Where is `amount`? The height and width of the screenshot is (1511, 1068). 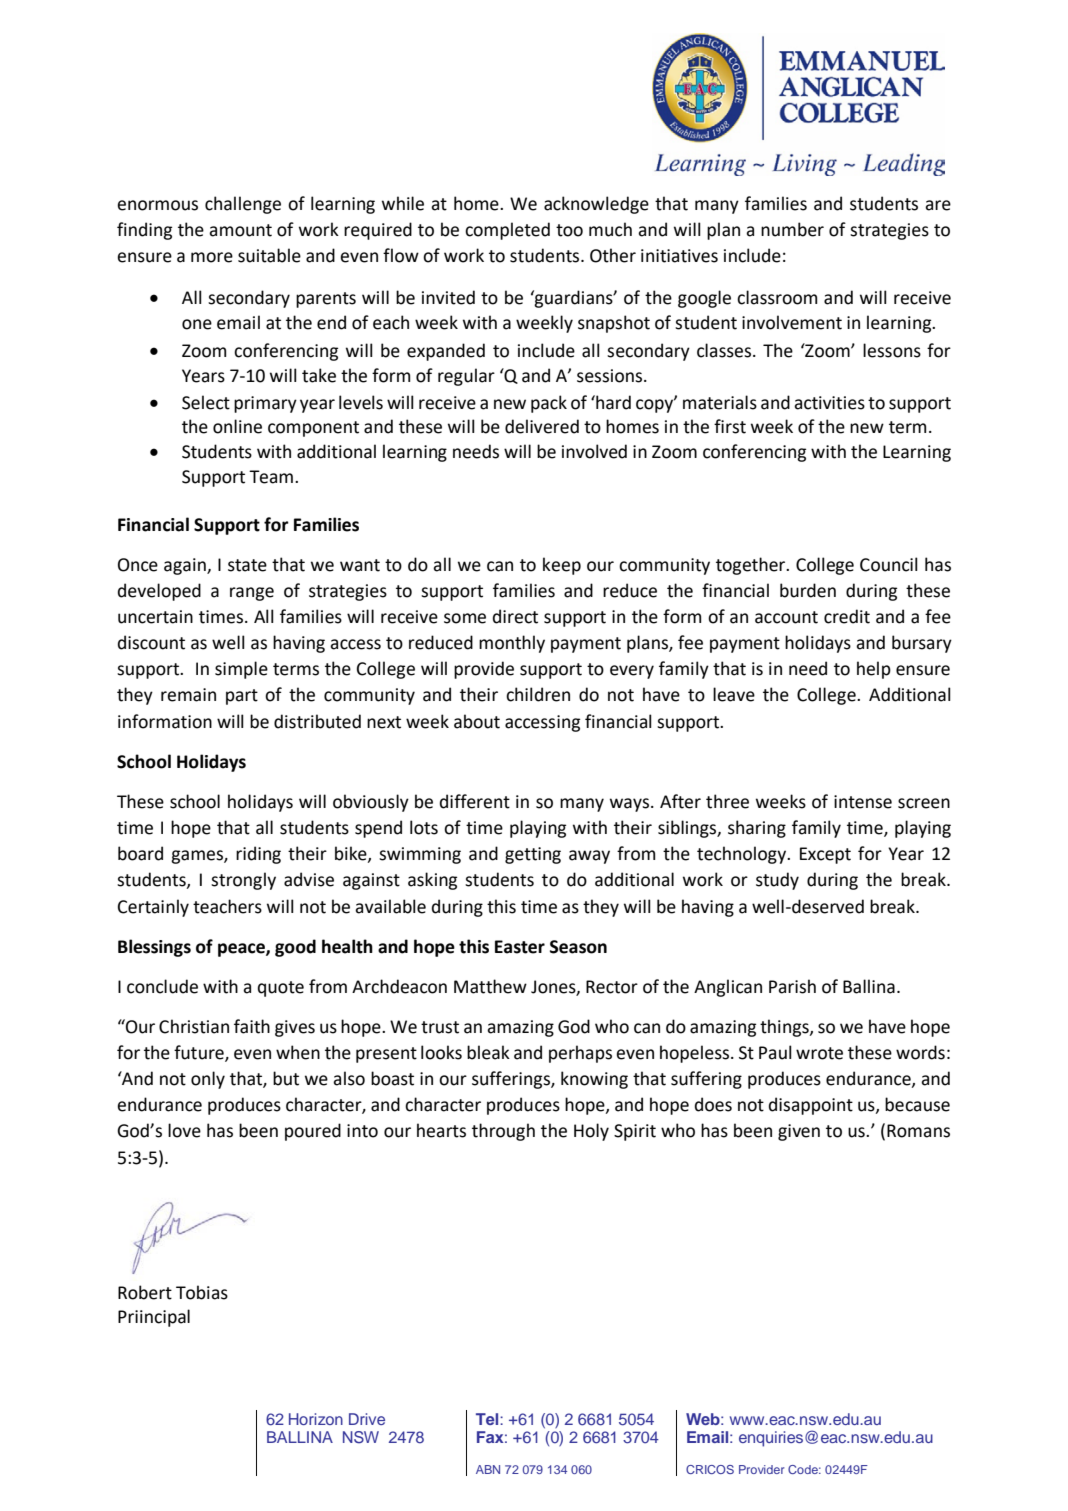 amount is located at coordinates (240, 230).
